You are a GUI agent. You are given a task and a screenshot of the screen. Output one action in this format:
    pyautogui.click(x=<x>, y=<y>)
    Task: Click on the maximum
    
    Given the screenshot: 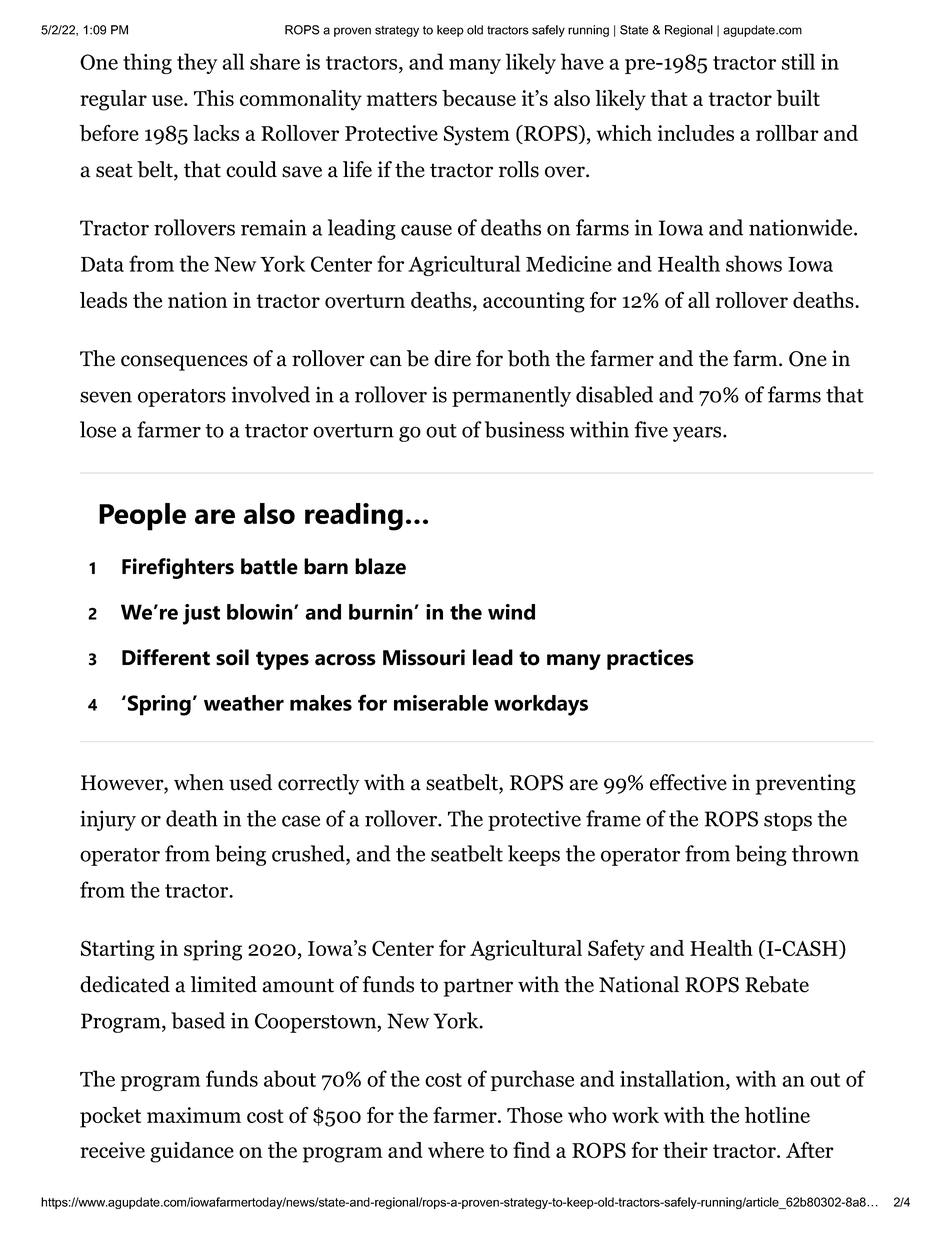 What is the action you would take?
    pyautogui.click(x=194, y=1115)
